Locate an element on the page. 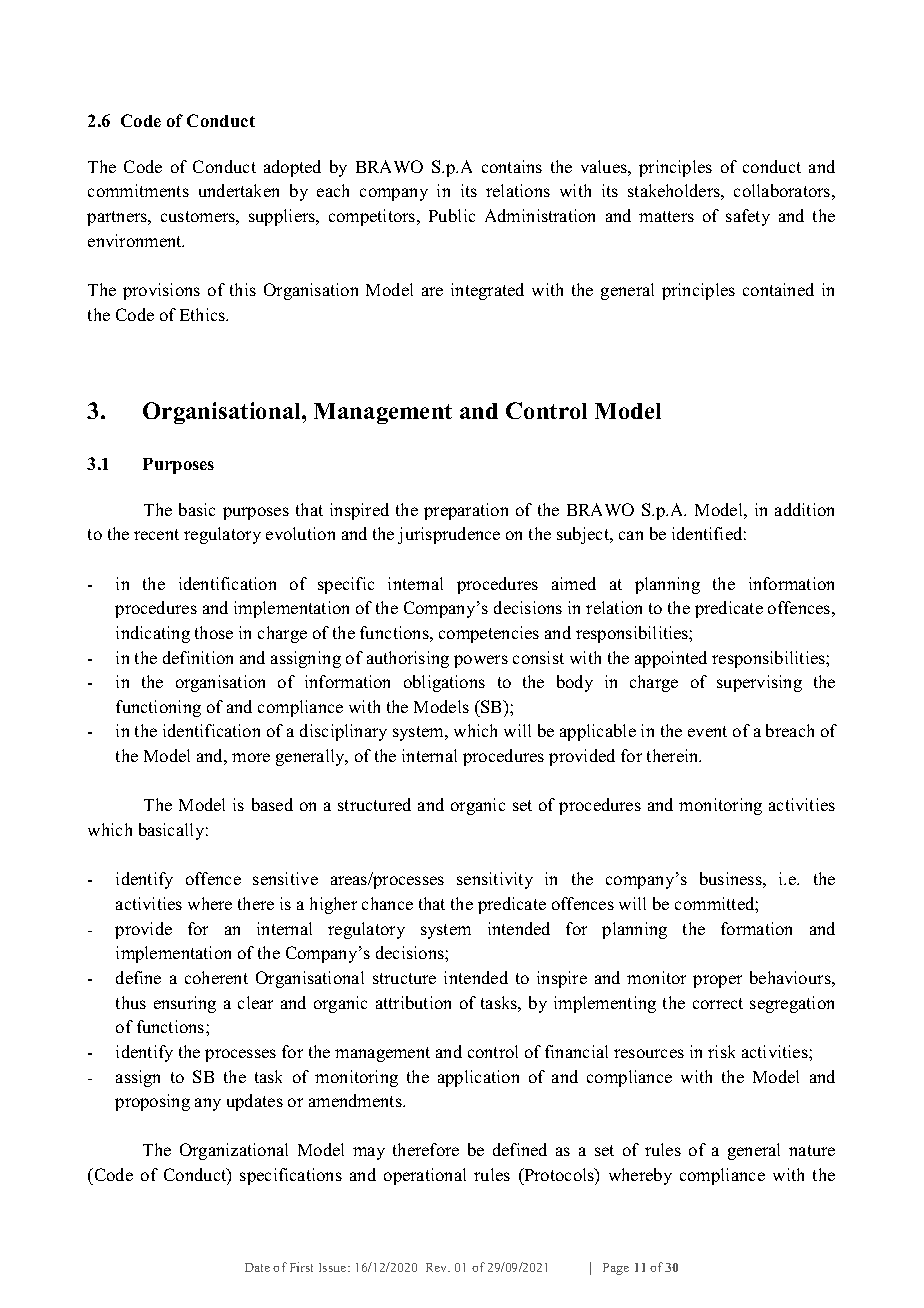 The image size is (924, 1308). coherent is located at coordinates (216, 977).
